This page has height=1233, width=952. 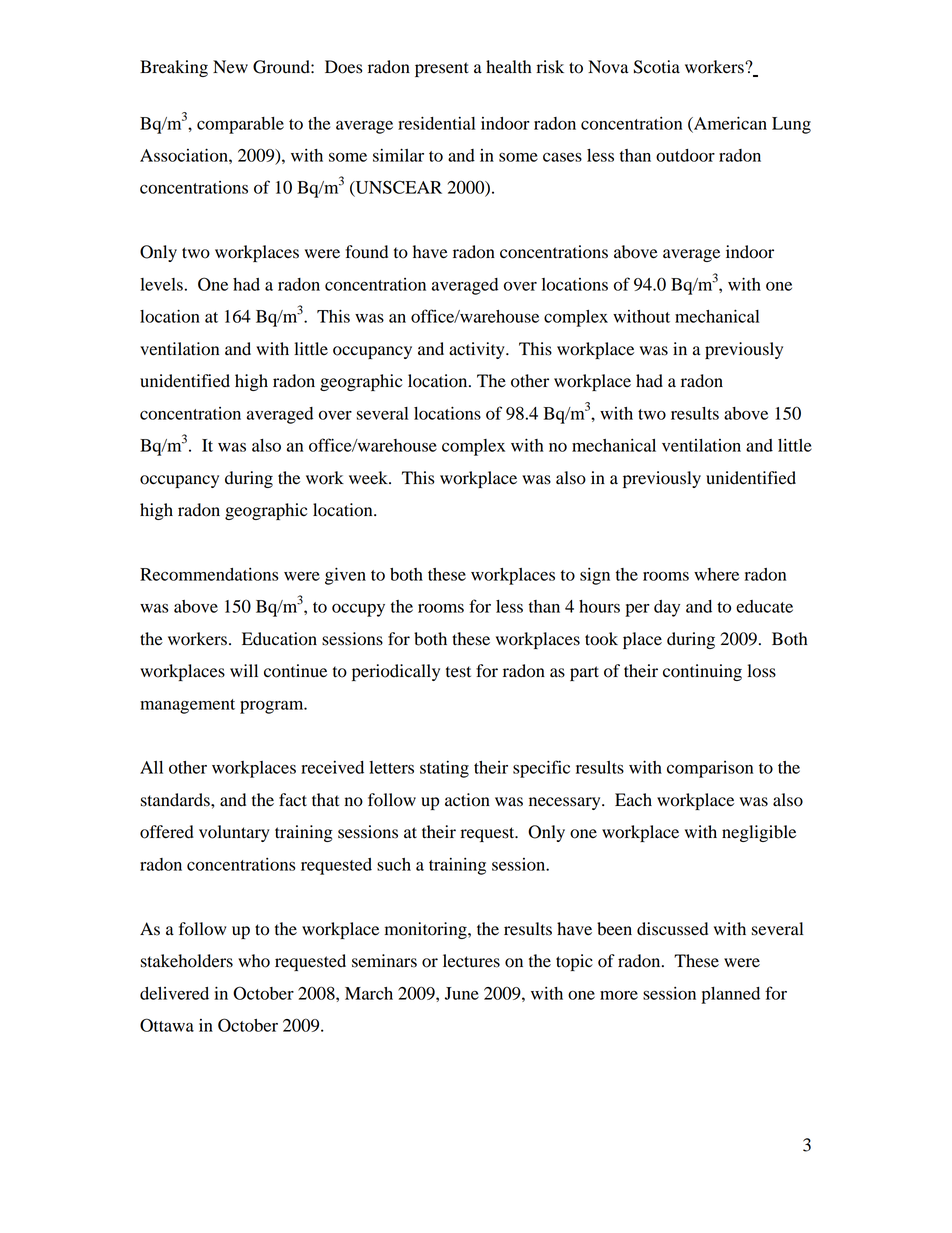 What do you see at coordinates (254, 961) in the page?
I see `who` at bounding box center [254, 961].
